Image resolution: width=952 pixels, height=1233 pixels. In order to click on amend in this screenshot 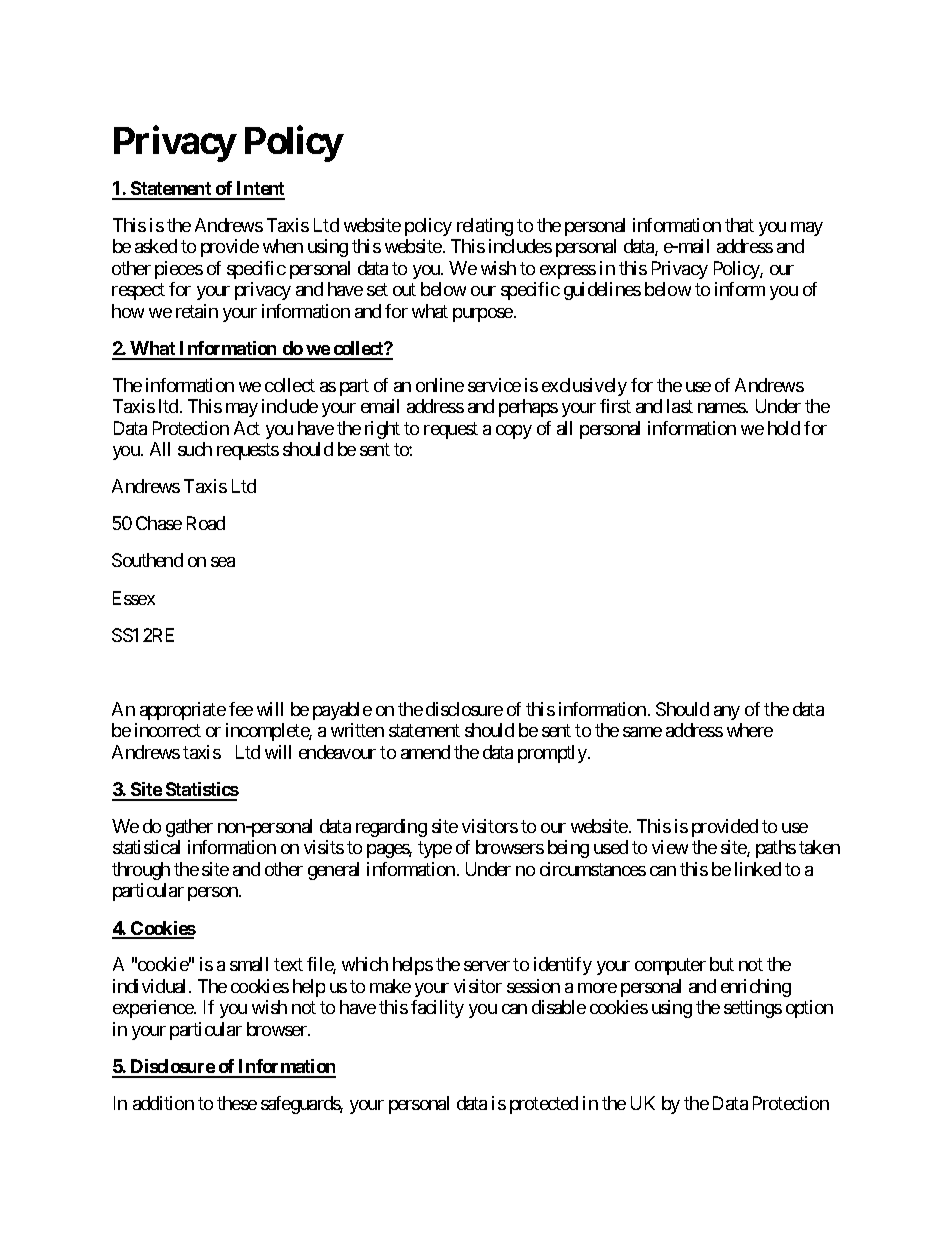, I will do `click(425, 752)`.
